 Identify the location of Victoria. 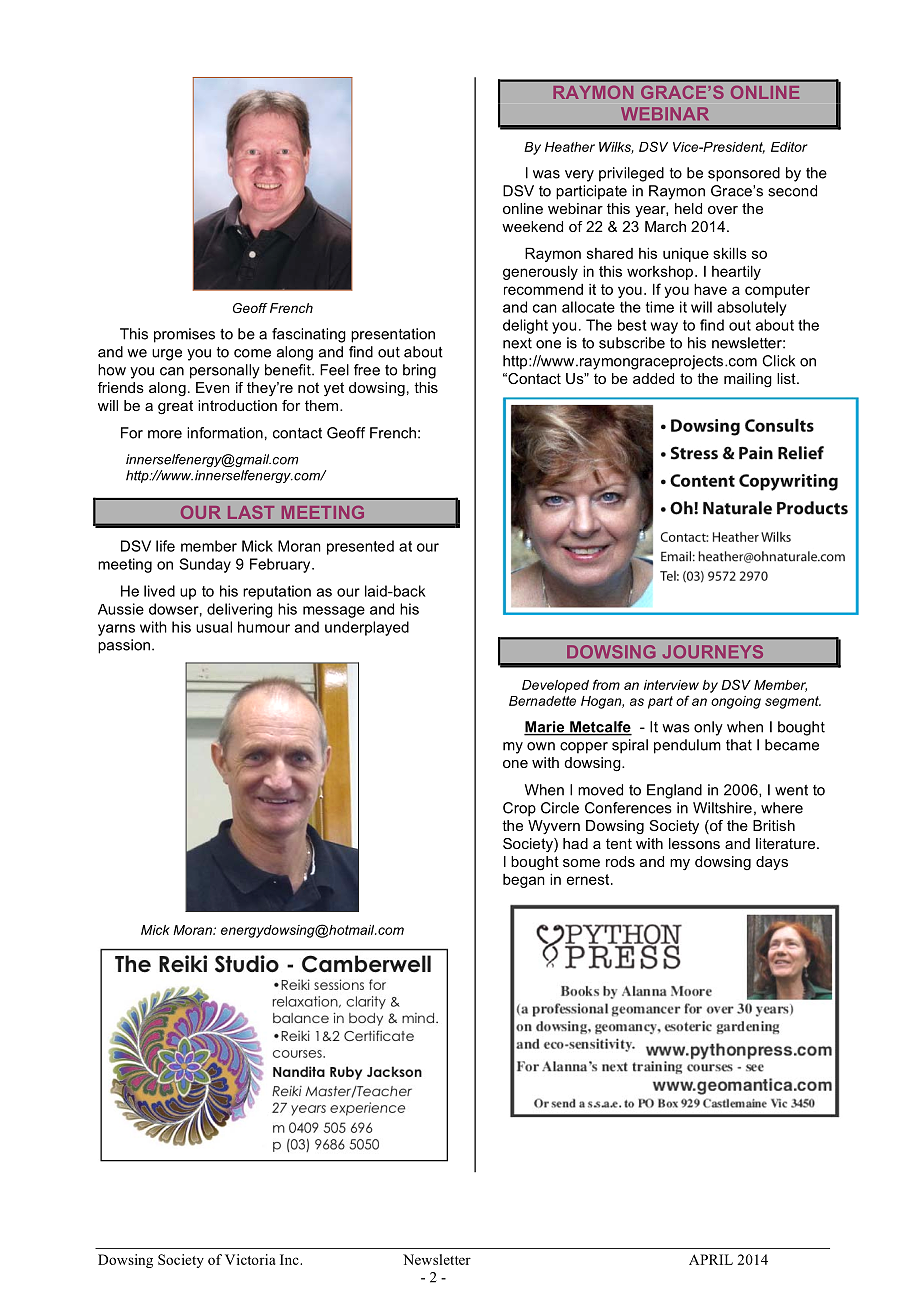
(250, 1259).
